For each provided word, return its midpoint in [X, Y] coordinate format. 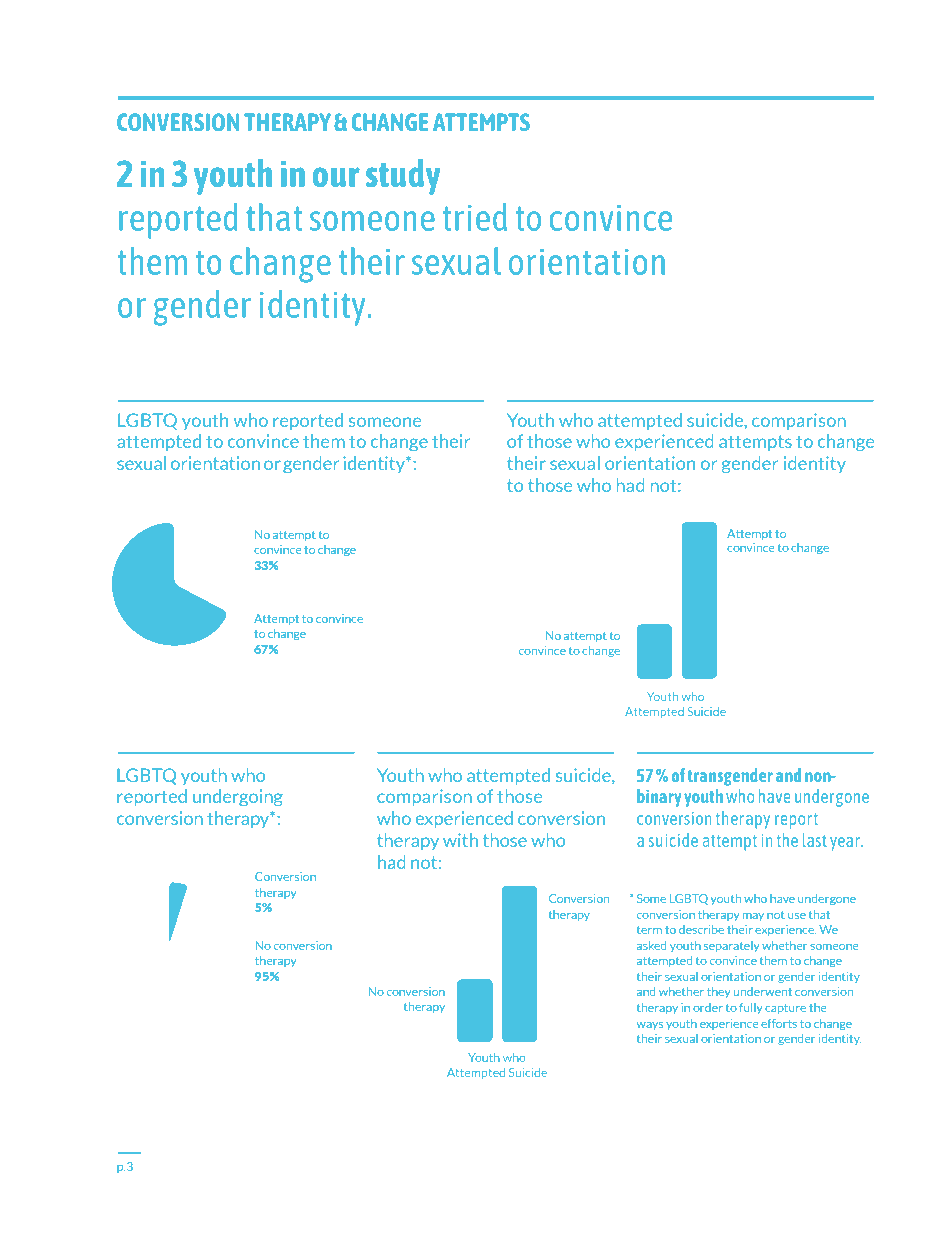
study [403, 177]
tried [475, 217]
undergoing [237, 798]
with [460, 840]
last [815, 840]
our [336, 177]
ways [649, 1025]
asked [652, 945]
